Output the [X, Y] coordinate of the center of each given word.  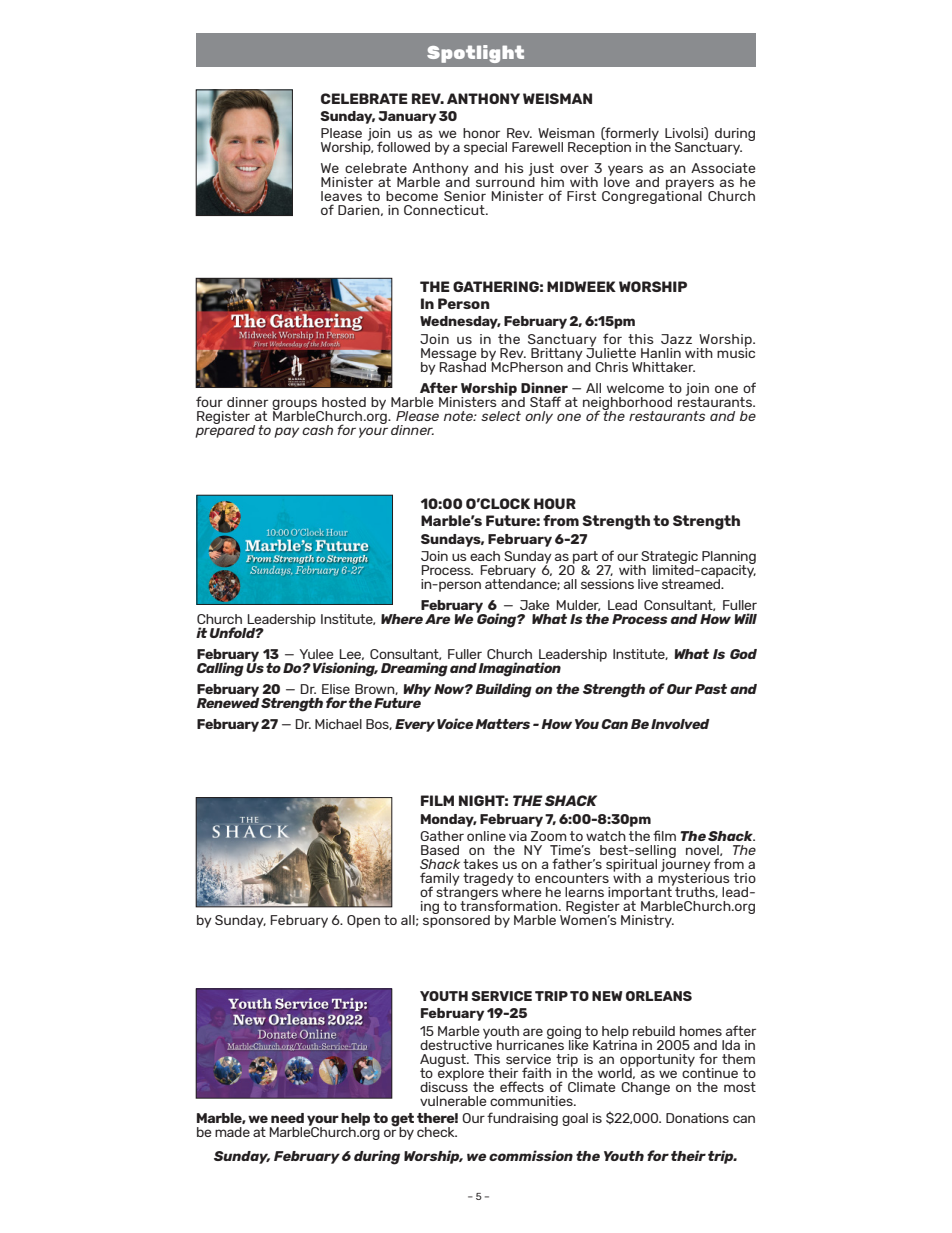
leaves [341, 196]
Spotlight [475, 54]
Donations [697, 1118]
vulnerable [453, 1101]
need [287, 1118]
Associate [723, 168]
